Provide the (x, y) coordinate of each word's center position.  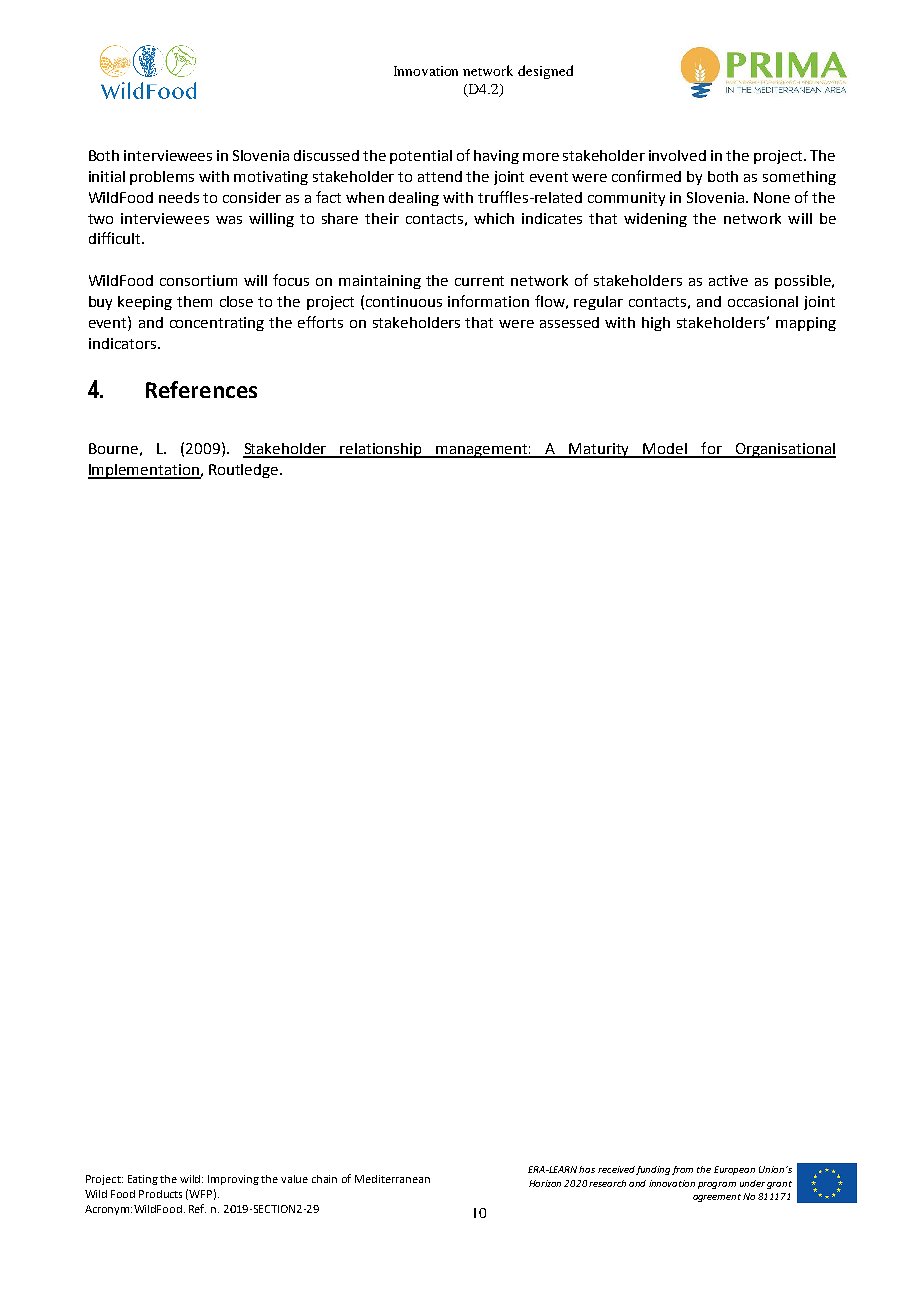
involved (677, 155)
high (656, 324)
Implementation (144, 471)
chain (324, 1179)
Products (160, 1194)
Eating (143, 1180)
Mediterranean (392, 1179)
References (201, 389)
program (717, 1185)
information (488, 301)
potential (421, 157)
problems (162, 178)
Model (666, 450)
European (734, 1170)
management (483, 451)
